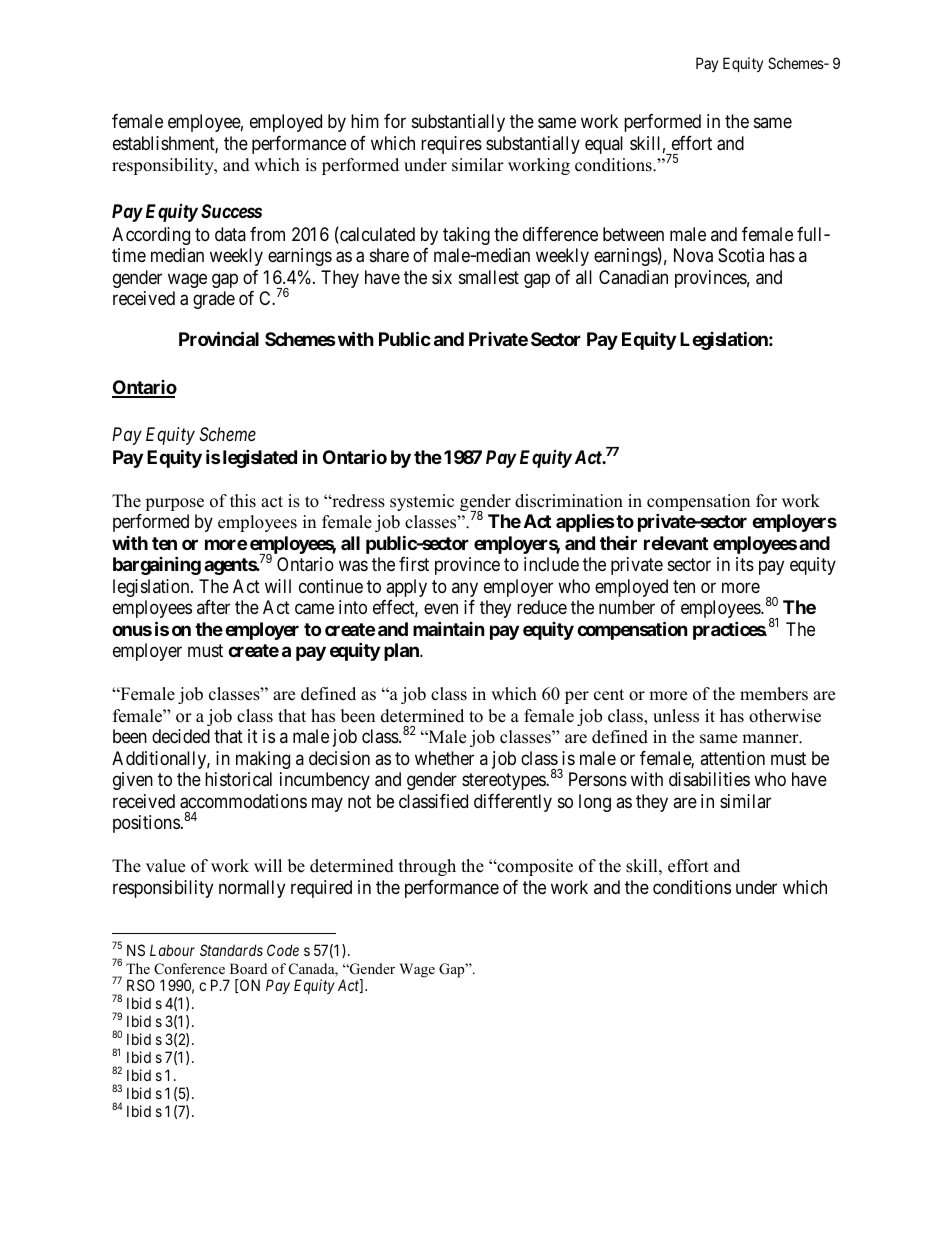 This screenshot has width=952, height=1233. What do you see at coordinates (604, 145) in the screenshot?
I see `equal` at bounding box center [604, 145].
